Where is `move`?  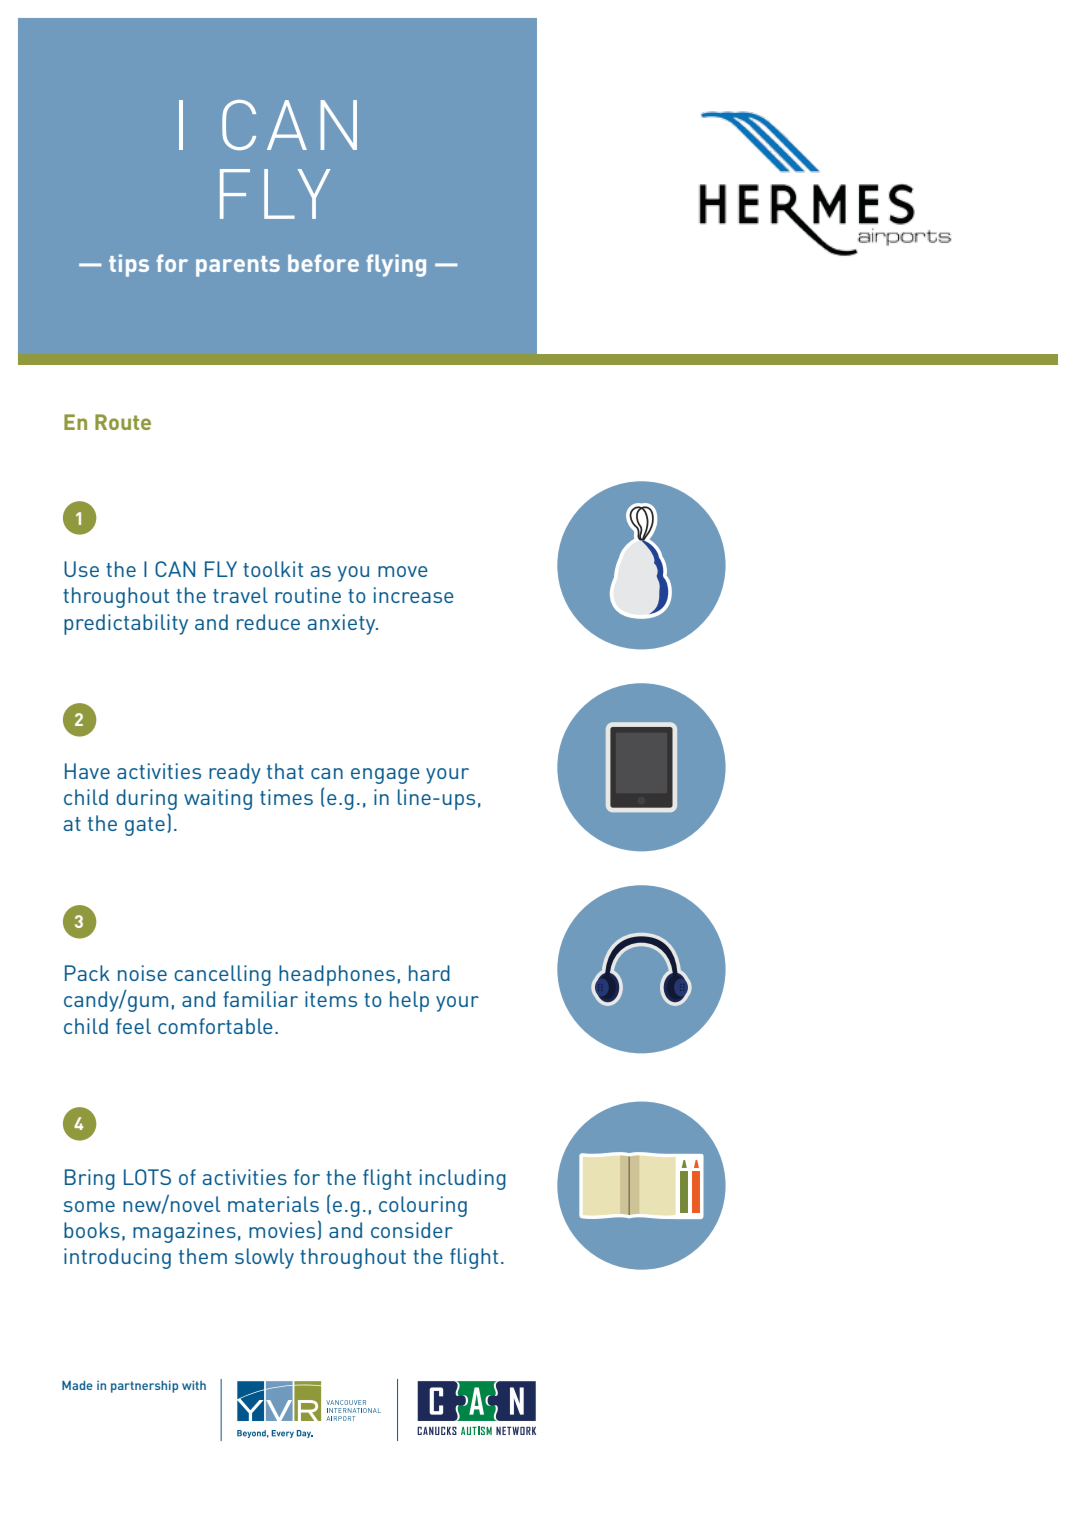
move is located at coordinates (403, 571).
